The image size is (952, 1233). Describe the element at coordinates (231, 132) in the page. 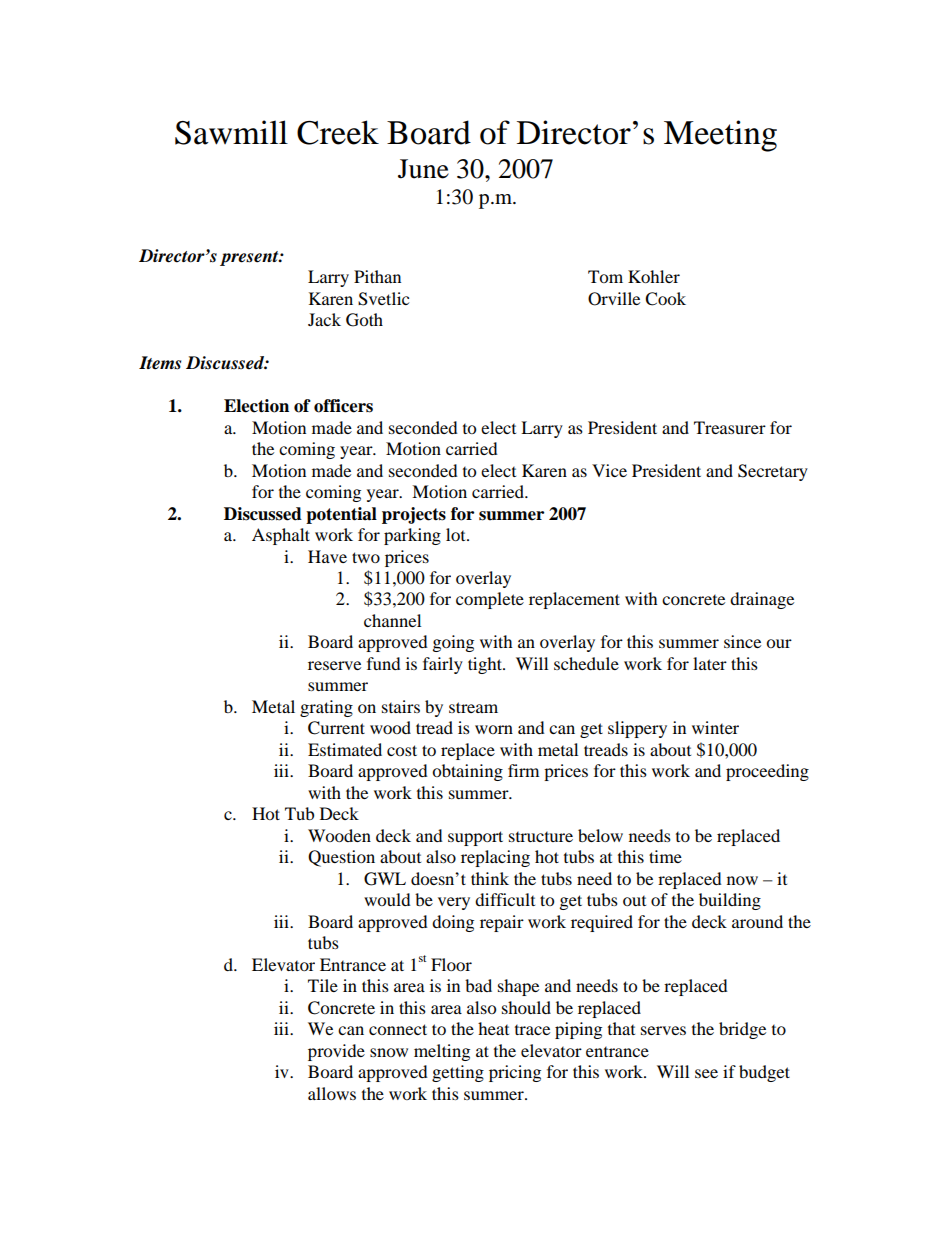

I see `Sawmill` at that location.
